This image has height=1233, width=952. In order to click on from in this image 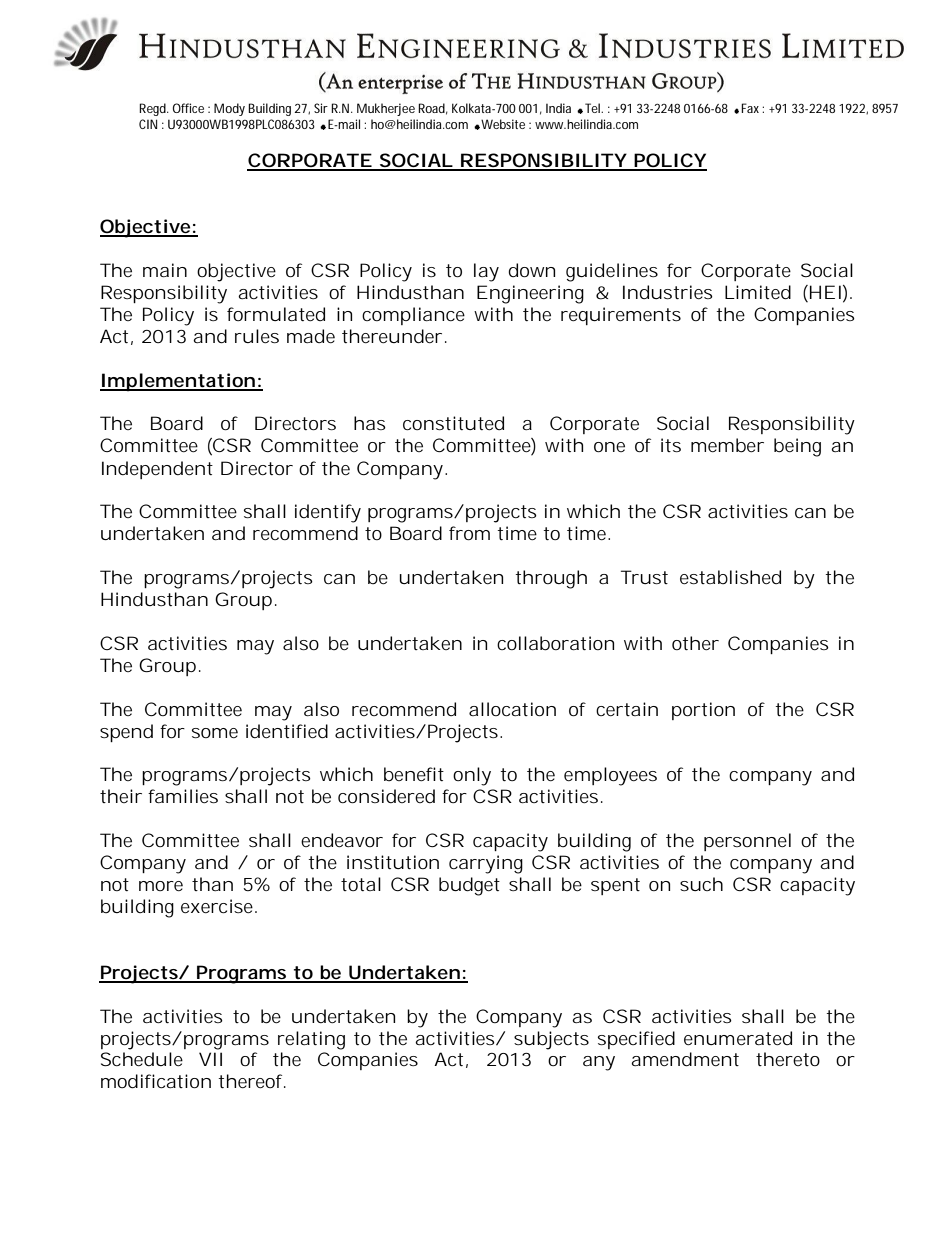, I will do `click(469, 533)`.
